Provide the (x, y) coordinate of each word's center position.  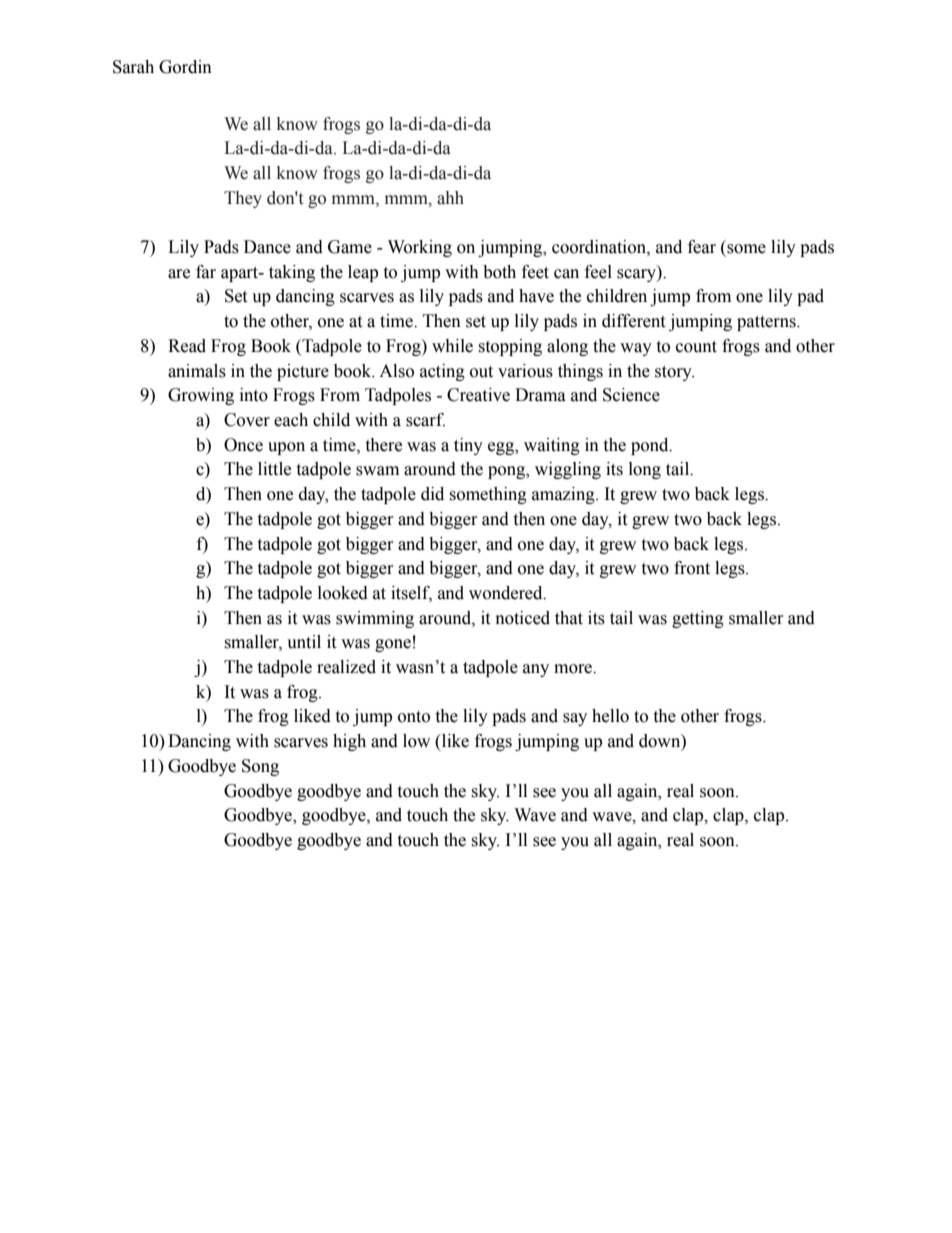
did (432, 494)
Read (187, 346)
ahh (450, 198)
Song (260, 767)
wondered (507, 593)
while (452, 346)
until (304, 642)
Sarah (133, 67)
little (274, 469)
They (243, 199)
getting (698, 619)
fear (702, 247)
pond (651, 446)
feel (598, 272)
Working (420, 248)
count (696, 347)
